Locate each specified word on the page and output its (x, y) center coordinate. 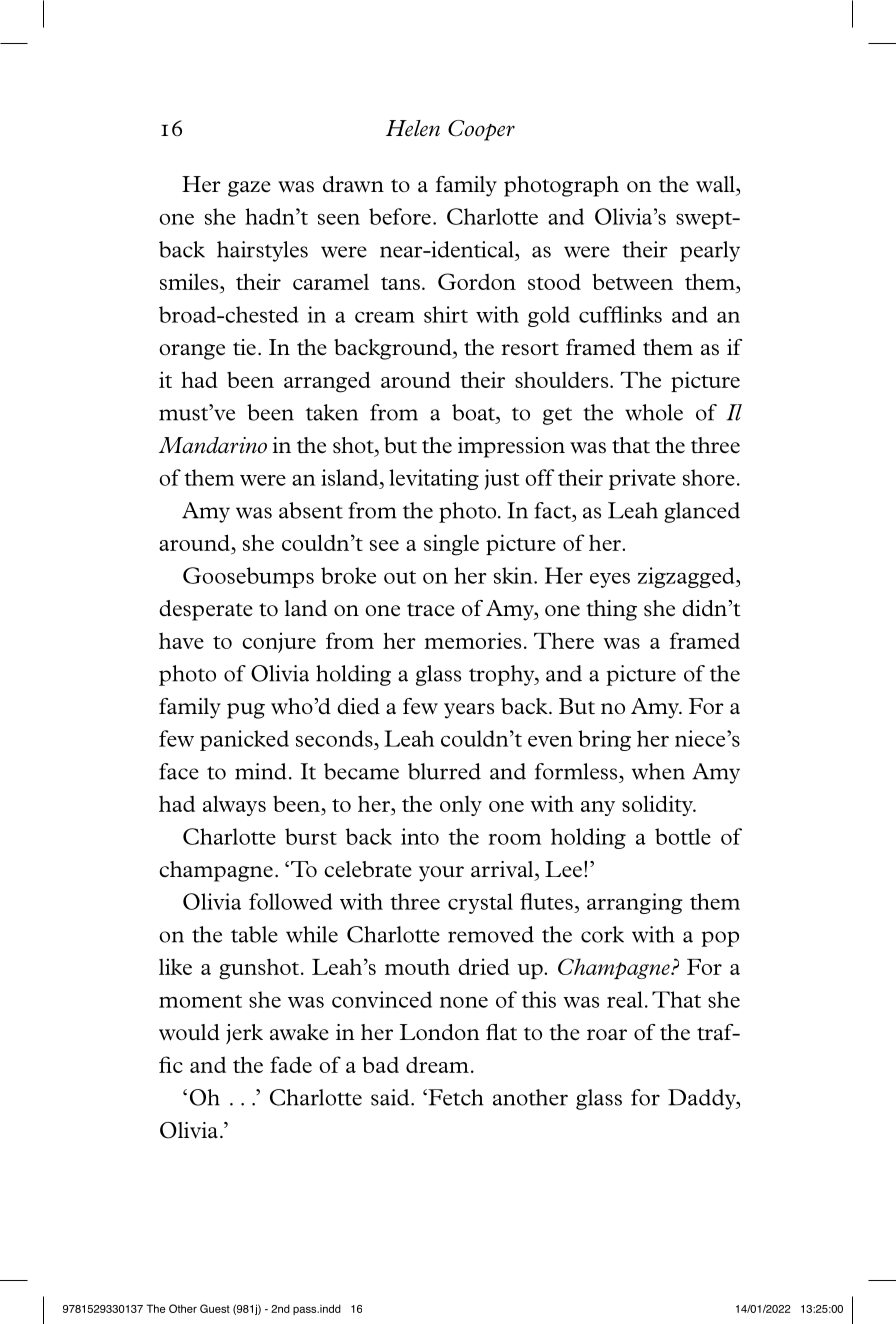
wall (716, 184)
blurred (444, 771)
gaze (249, 189)
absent (311, 510)
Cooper (481, 130)
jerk (244, 1034)
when (658, 771)
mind (261, 771)
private (642, 479)
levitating (434, 479)
